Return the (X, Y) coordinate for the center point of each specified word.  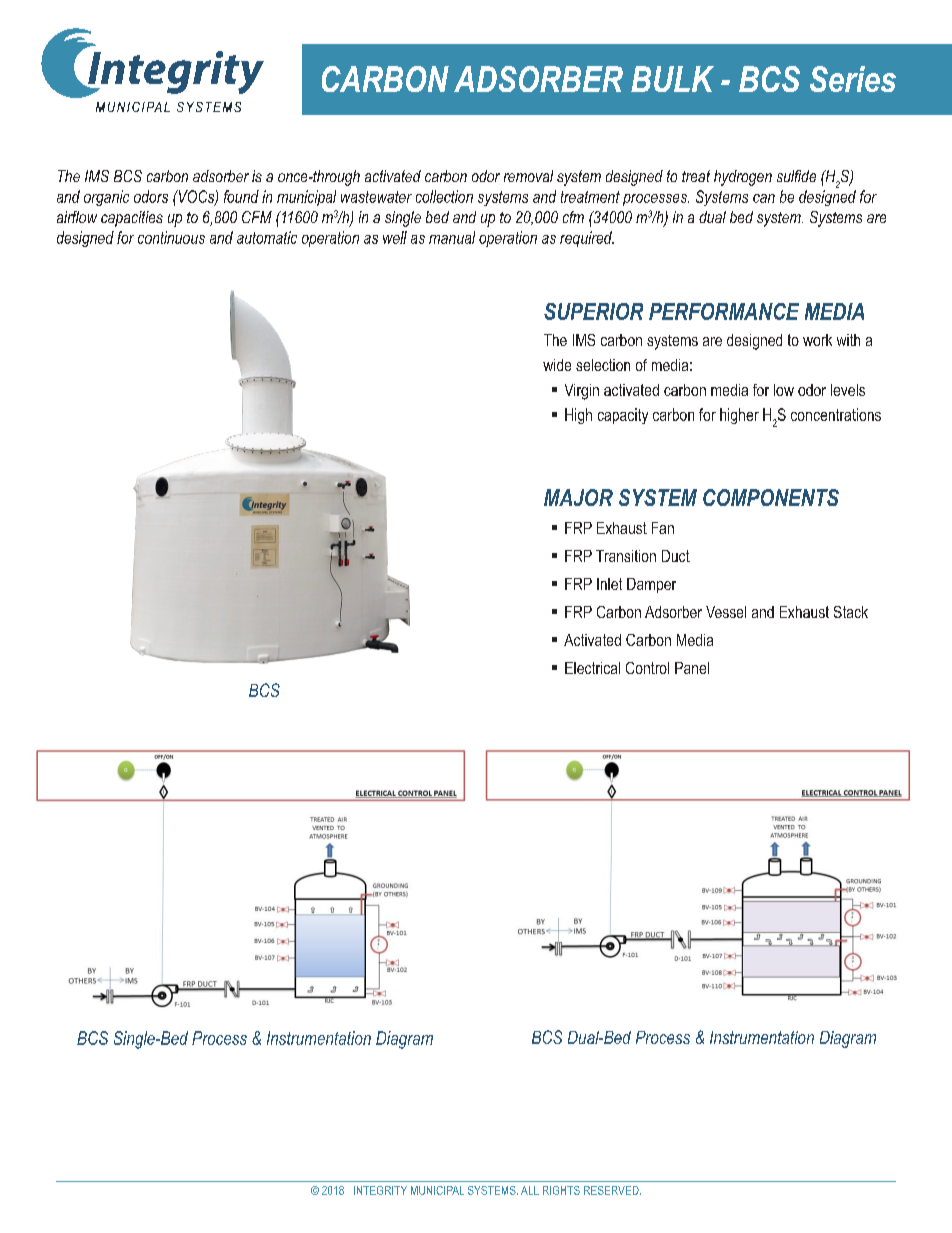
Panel (692, 668)
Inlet (609, 584)
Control (647, 668)
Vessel (726, 612)
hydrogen (743, 178)
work (817, 340)
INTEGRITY (380, 1190)
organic (106, 198)
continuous (171, 237)
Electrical (592, 668)
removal (528, 176)
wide (557, 365)
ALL (530, 1190)
